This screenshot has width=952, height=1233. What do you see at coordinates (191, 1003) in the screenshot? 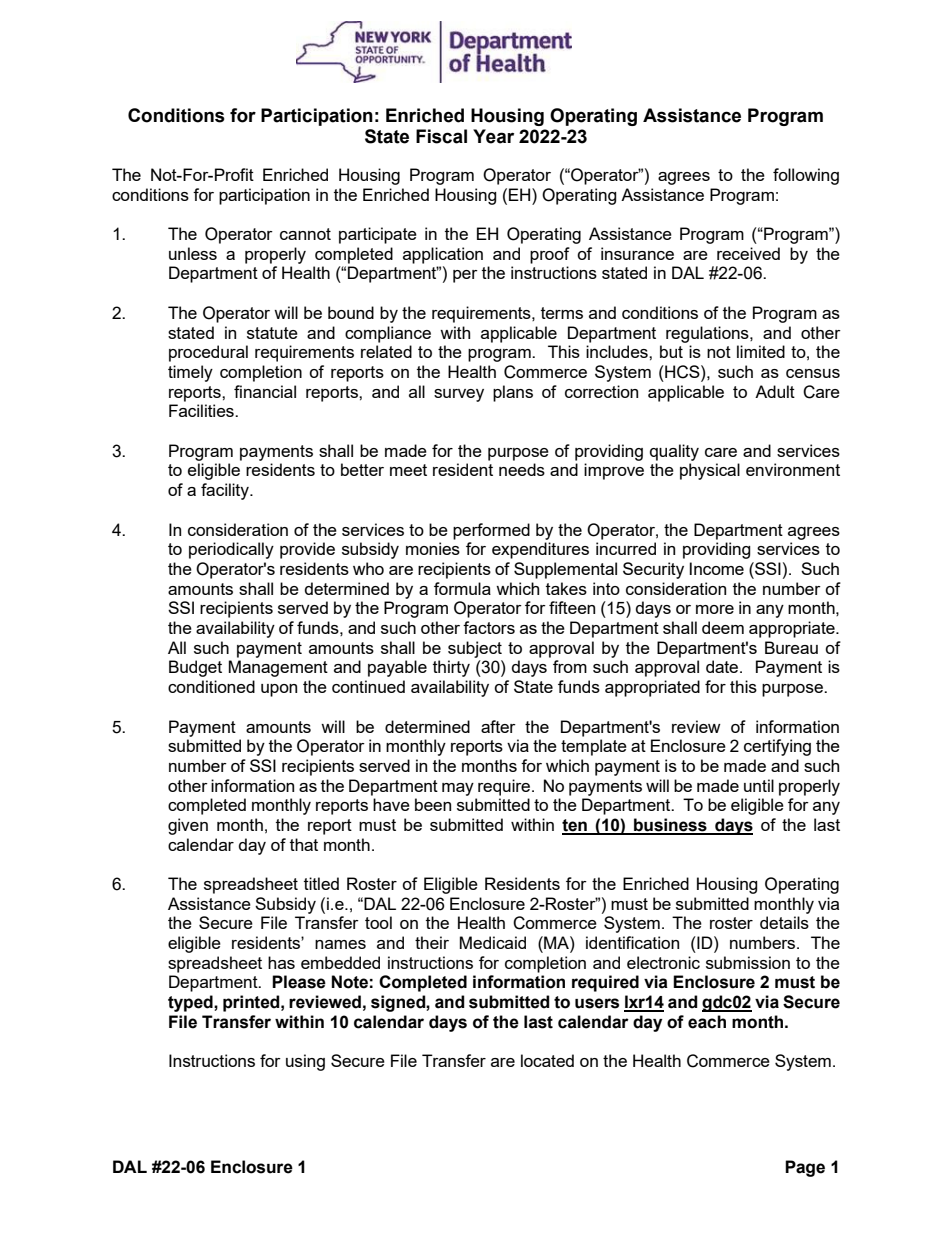
I see `typed` at bounding box center [191, 1003].
